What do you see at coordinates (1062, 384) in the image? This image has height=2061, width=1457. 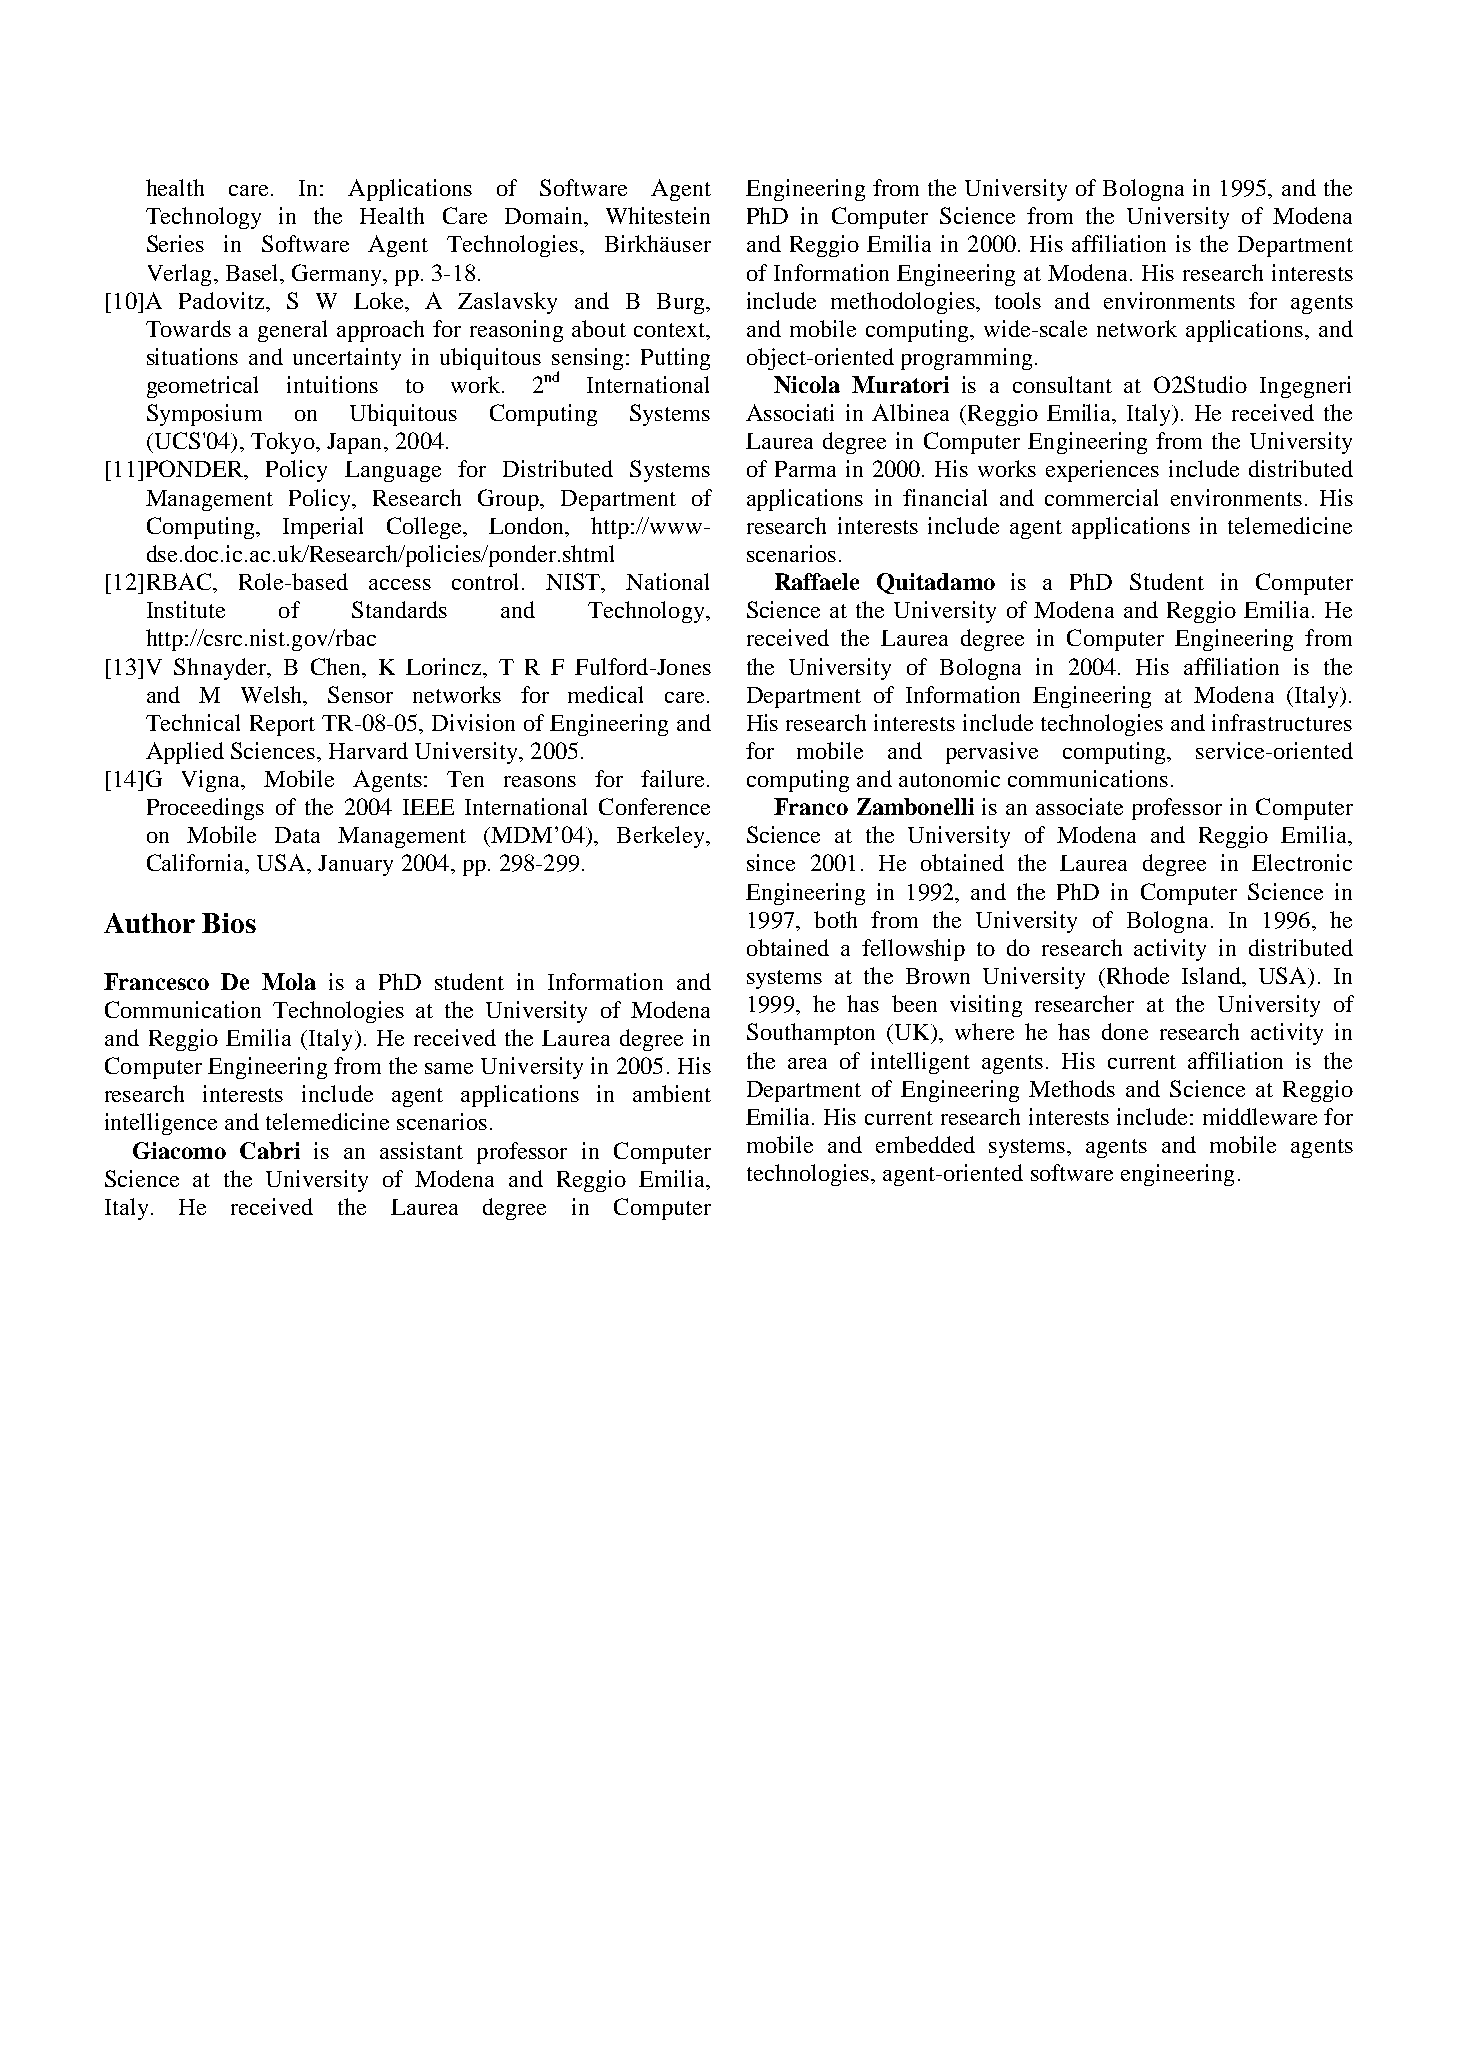 I see `consultant` at bounding box center [1062, 384].
